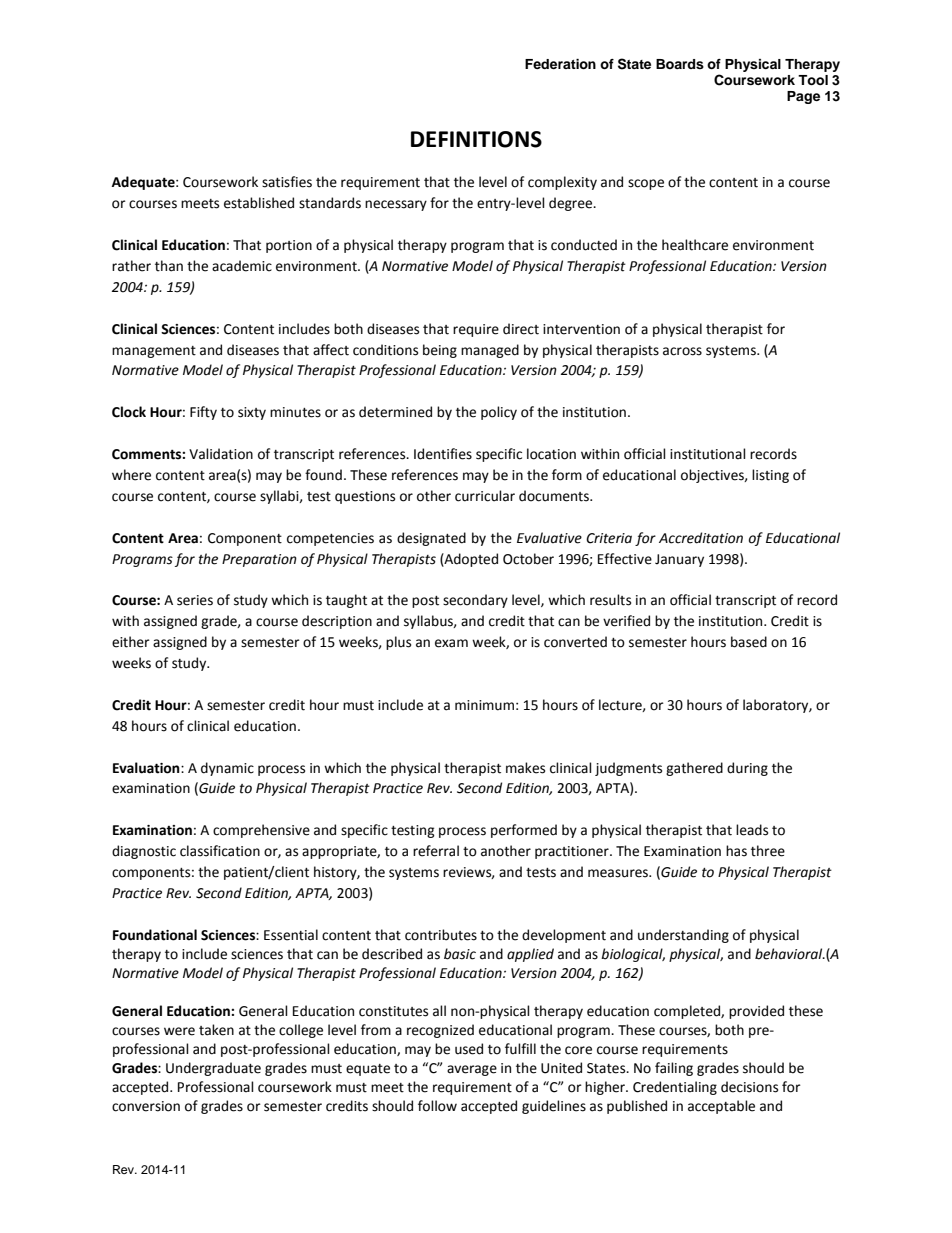 This screenshot has height=1233, width=952. What do you see at coordinates (679, 560) in the screenshot?
I see `January` at bounding box center [679, 560].
